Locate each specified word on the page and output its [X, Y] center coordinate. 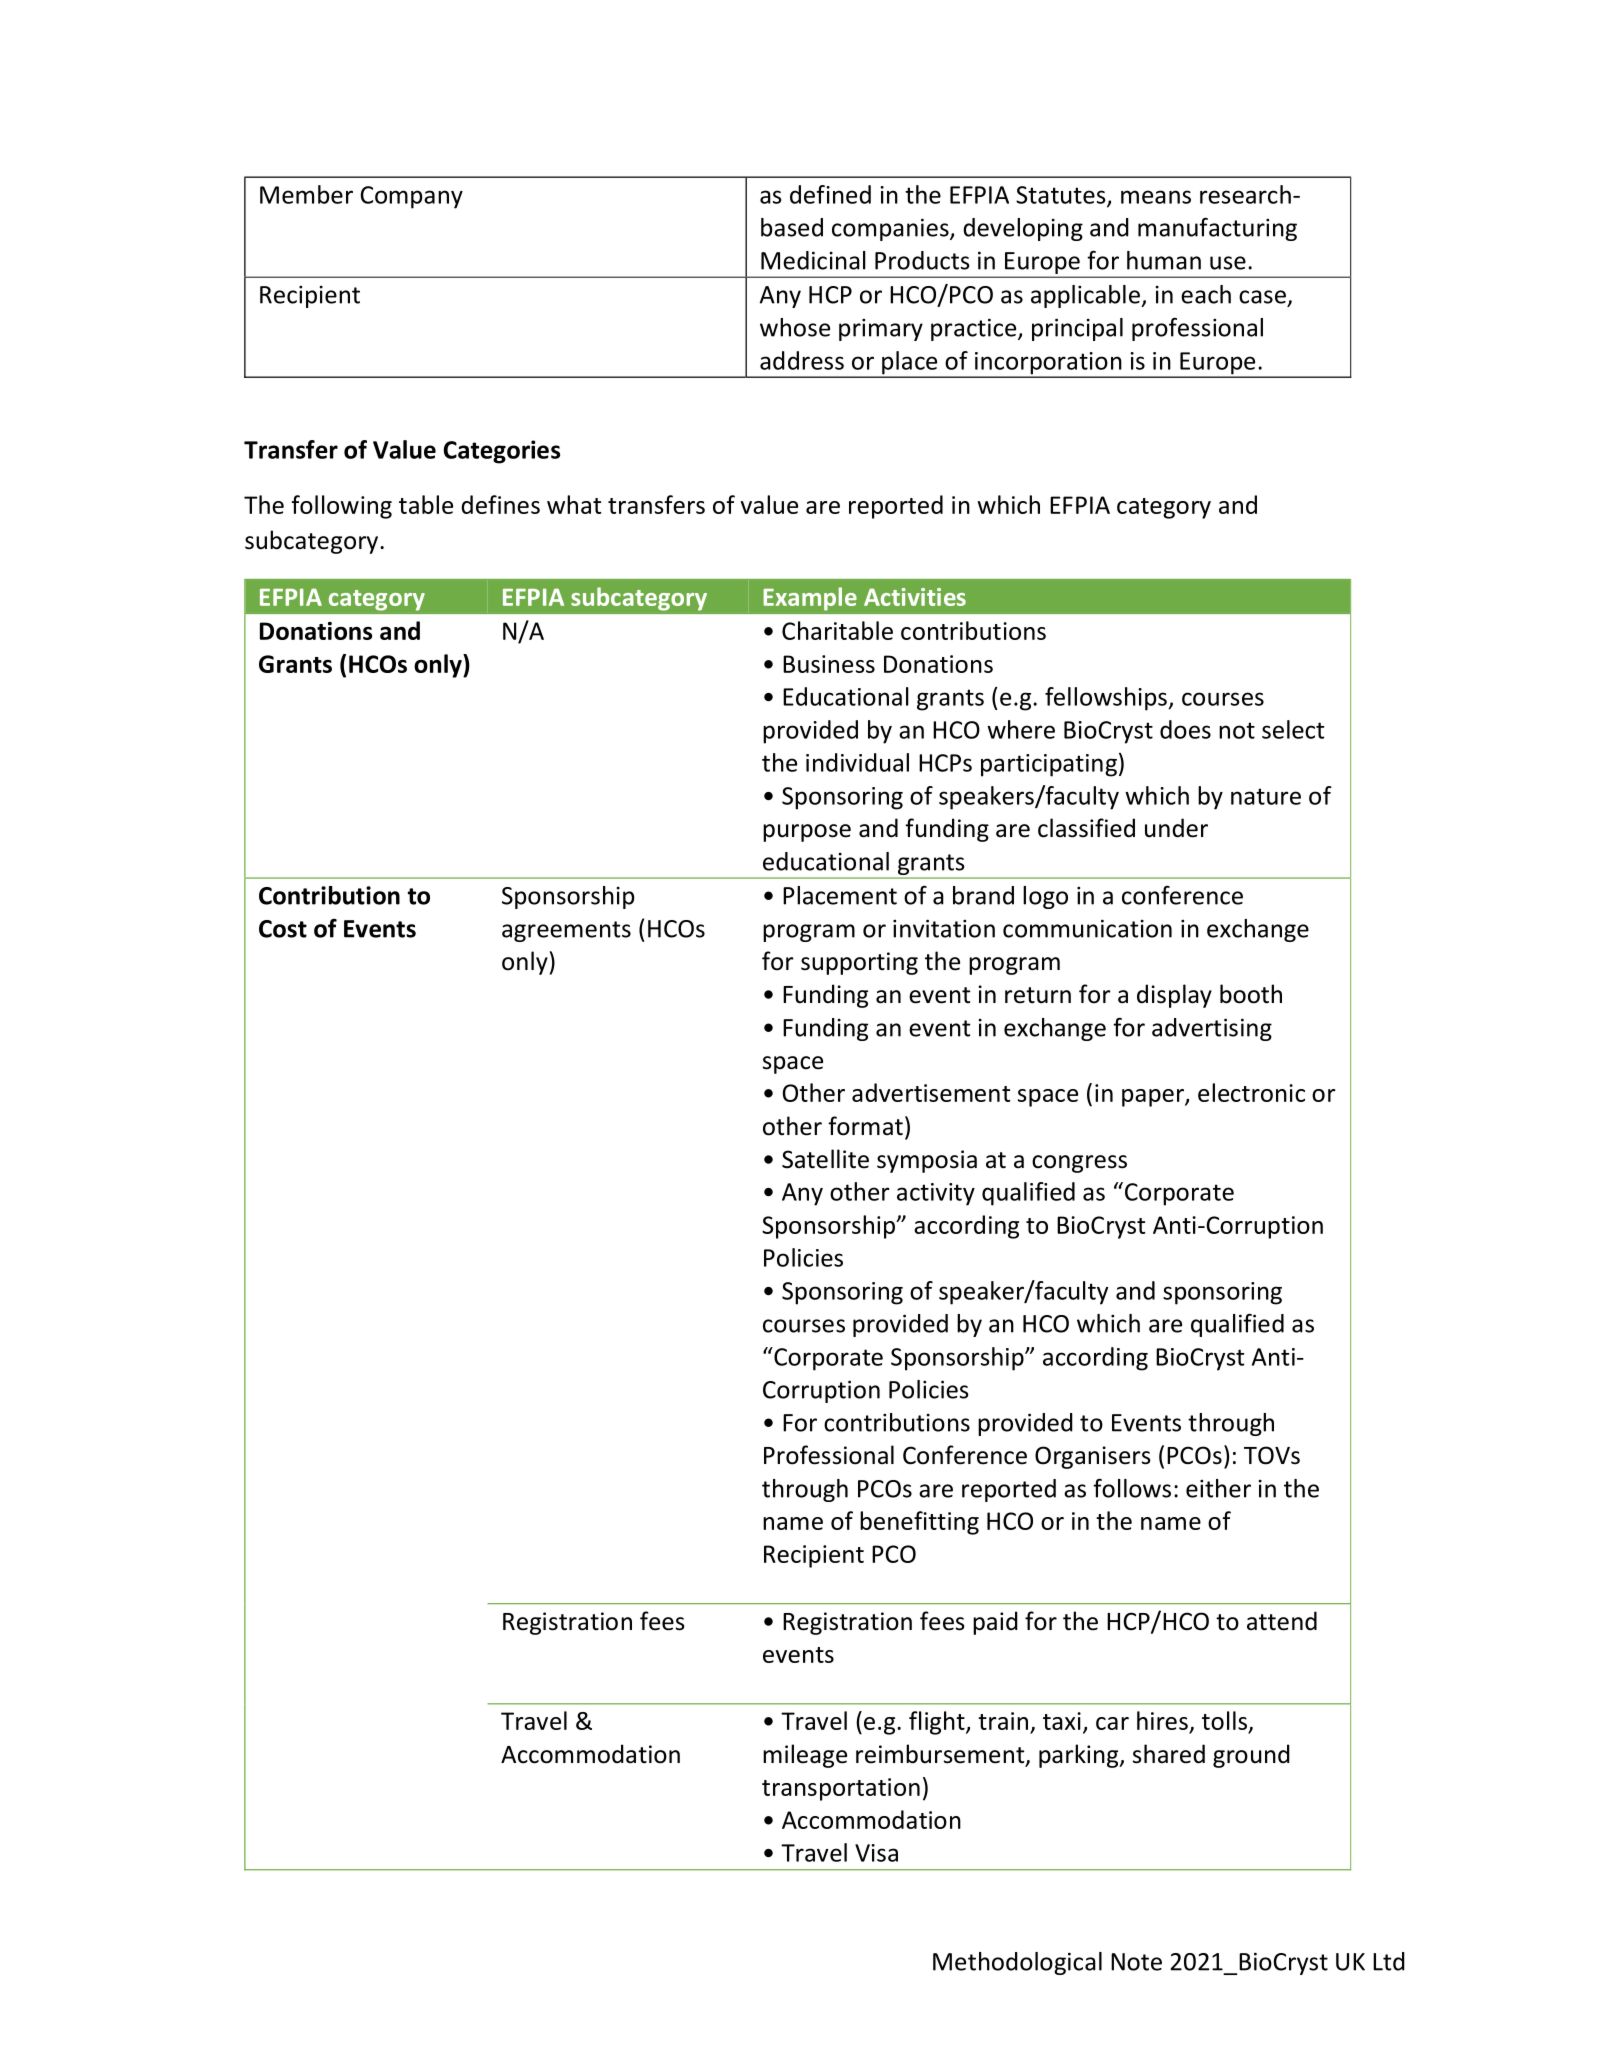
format [865, 1126]
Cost [283, 929]
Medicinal [813, 260]
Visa [876, 1853]
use [1228, 263]
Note [1136, 1962]
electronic [1251, 1092]
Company [411, 197]
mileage [805, 1756]
